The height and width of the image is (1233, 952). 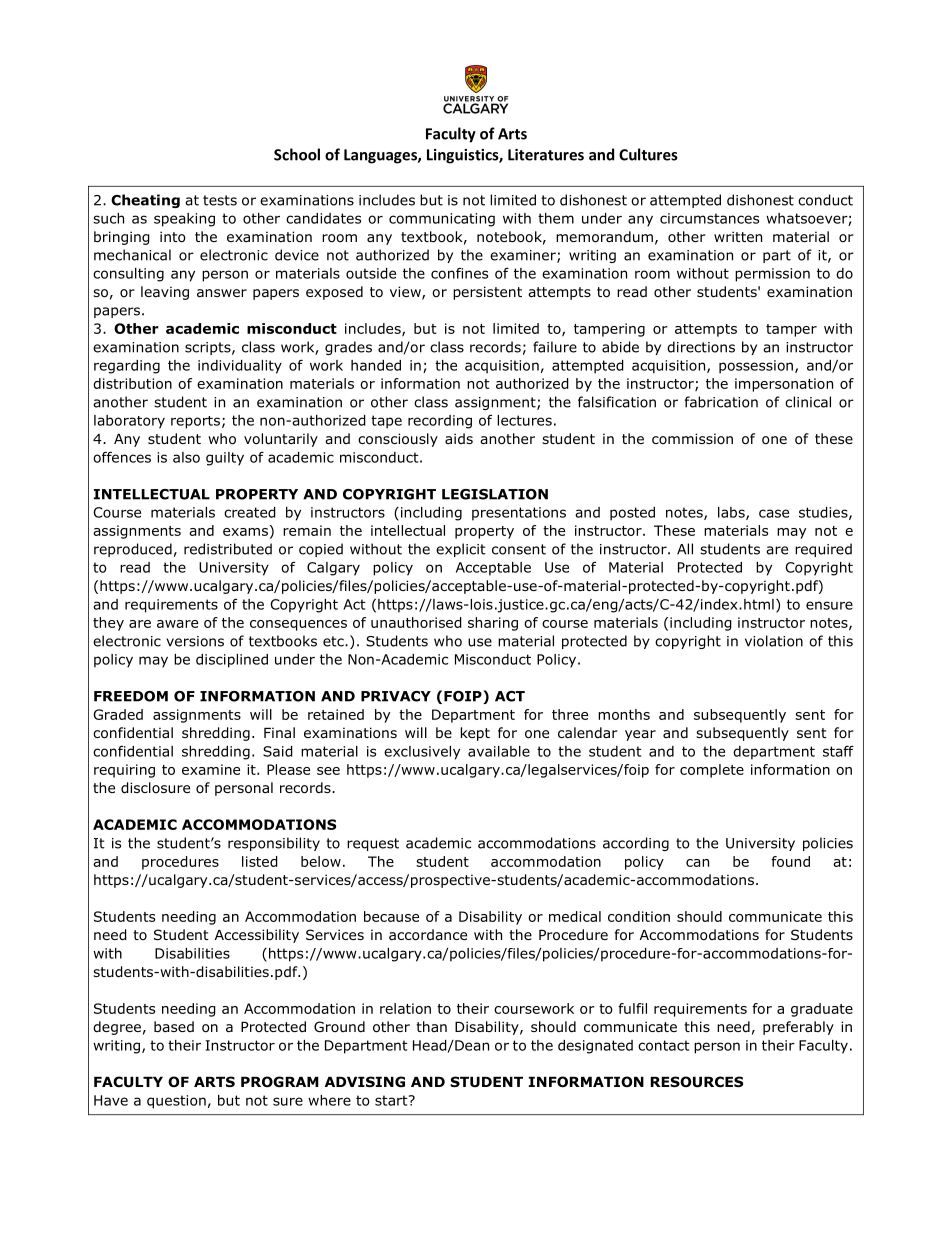 I want to click on found, so click(x=790, y=861).
